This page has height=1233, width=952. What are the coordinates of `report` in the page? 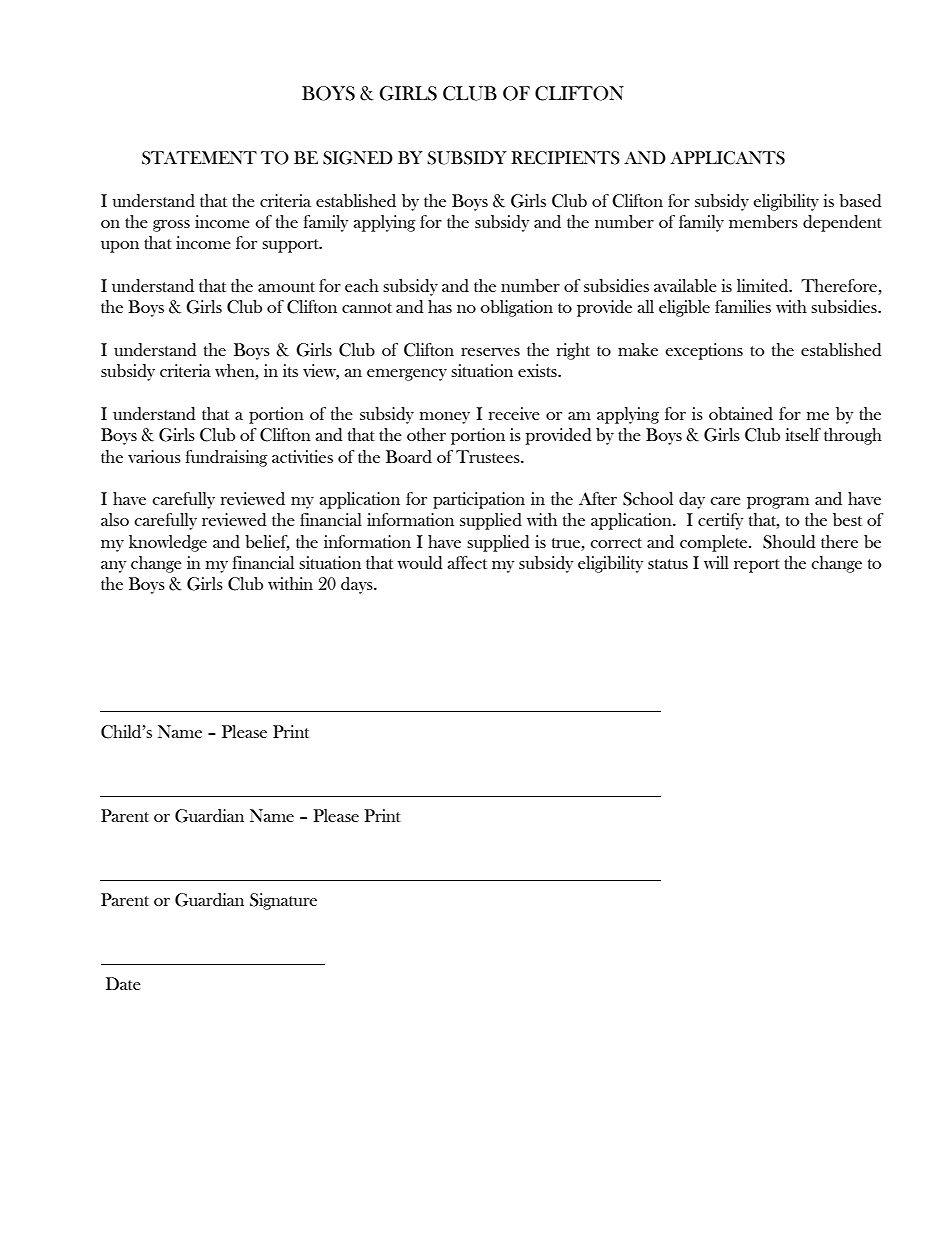 It's located at (757, 566).
